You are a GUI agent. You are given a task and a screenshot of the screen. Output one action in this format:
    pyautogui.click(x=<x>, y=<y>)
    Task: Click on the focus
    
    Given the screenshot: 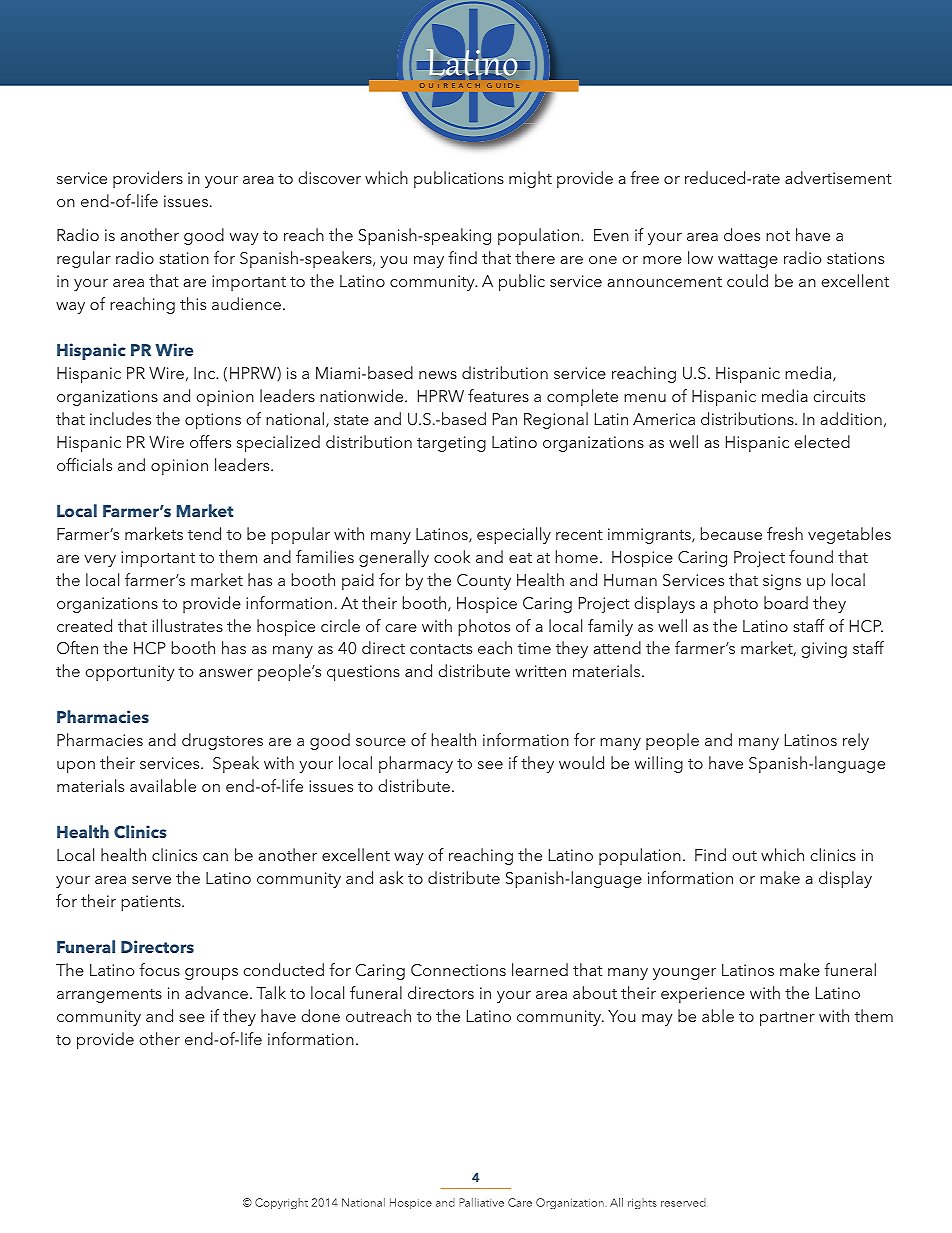 What is the action you would take?
    pyautogui.click(x=159, y=969)
